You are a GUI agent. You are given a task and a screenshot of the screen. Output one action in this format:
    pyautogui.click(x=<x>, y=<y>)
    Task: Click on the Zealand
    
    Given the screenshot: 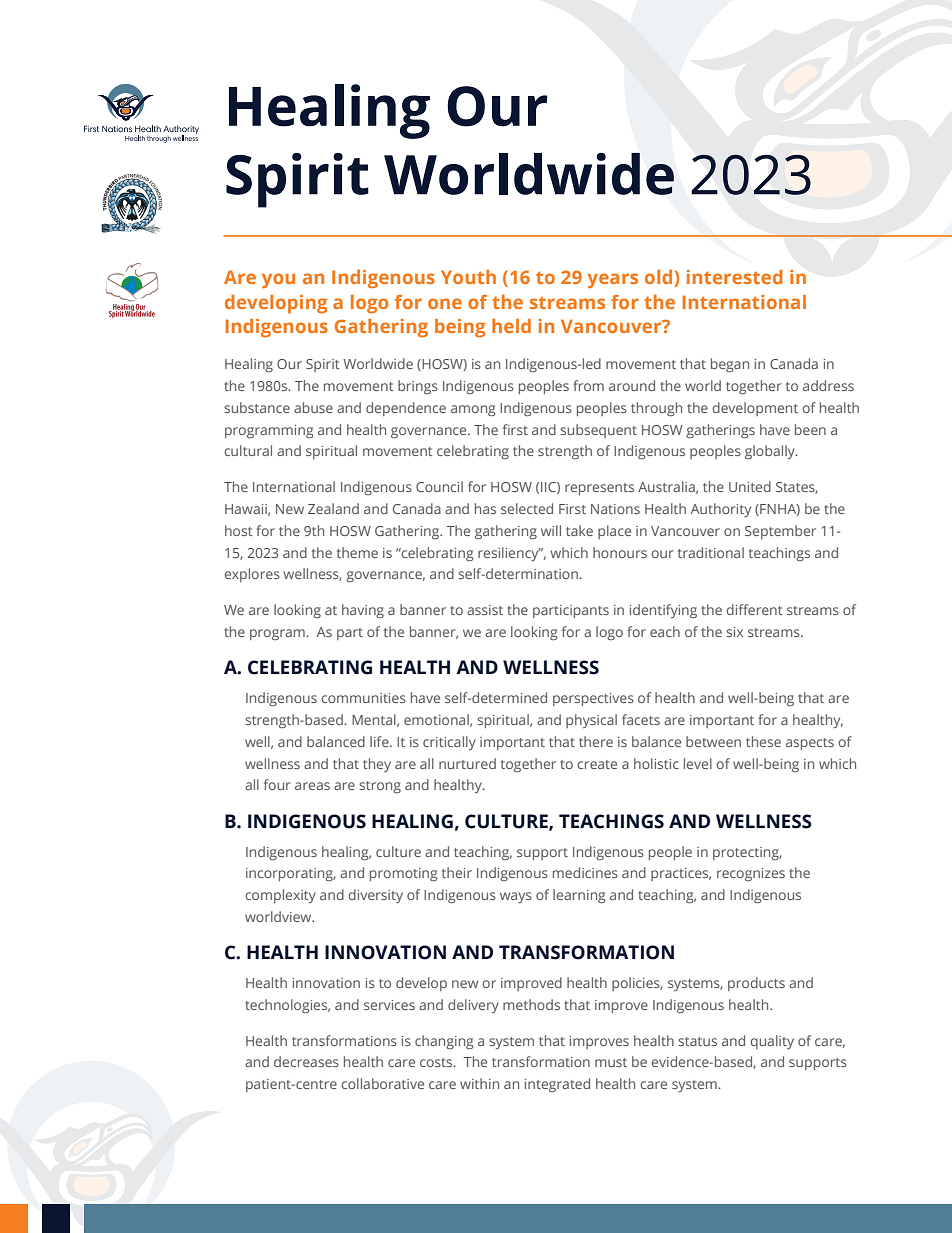 What is the action you would take?
    pyautogui.click(x=333, y=508)
